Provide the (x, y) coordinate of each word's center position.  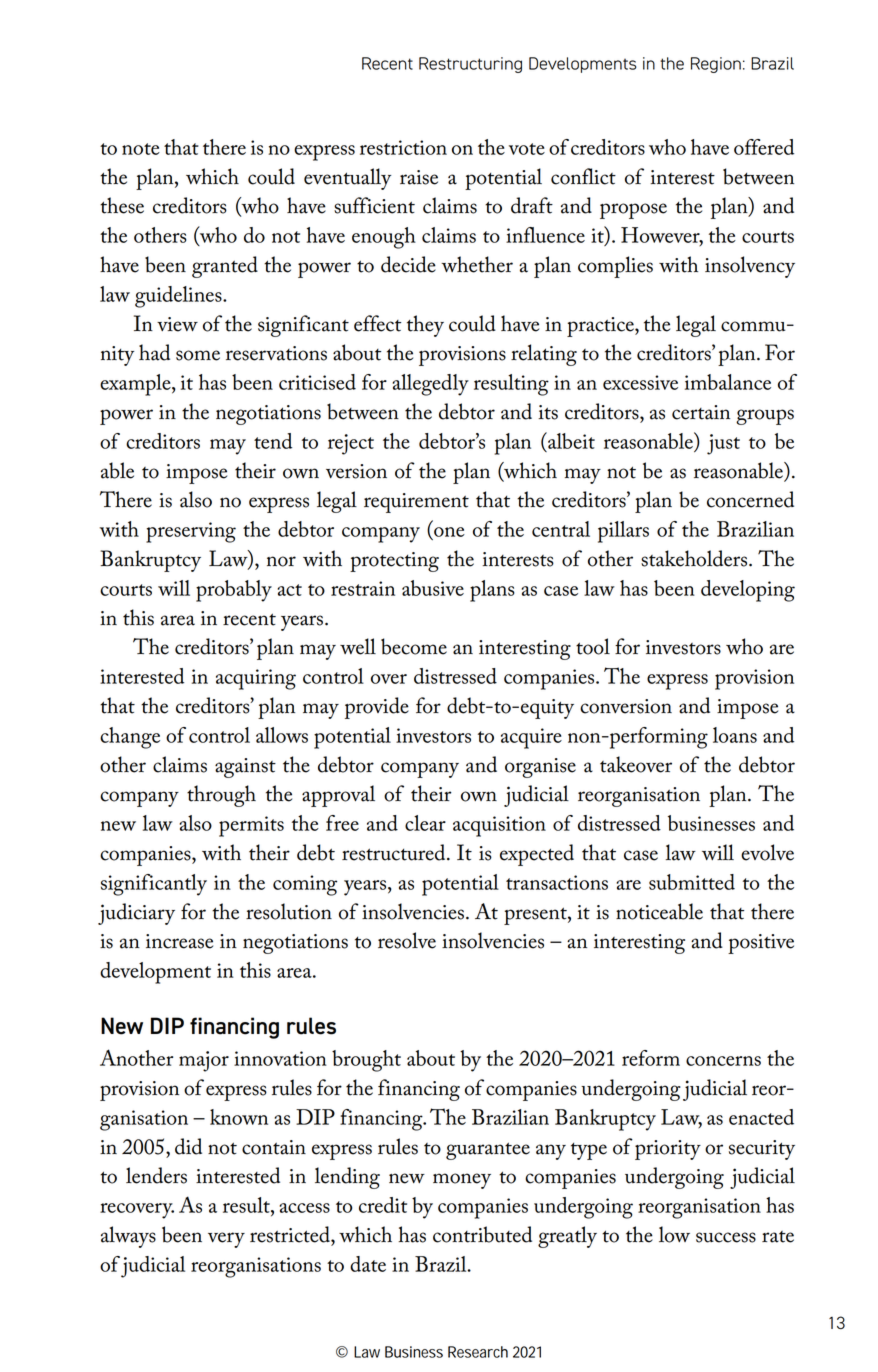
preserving (191, 532)
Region (716, 65)
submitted (692, 882)
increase (179, 941)
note (141, 149)
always (128, 1237)
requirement (416, 503)
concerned (750, 499)
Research (478, 1352)
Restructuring (470, 65)
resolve (407, 940)
